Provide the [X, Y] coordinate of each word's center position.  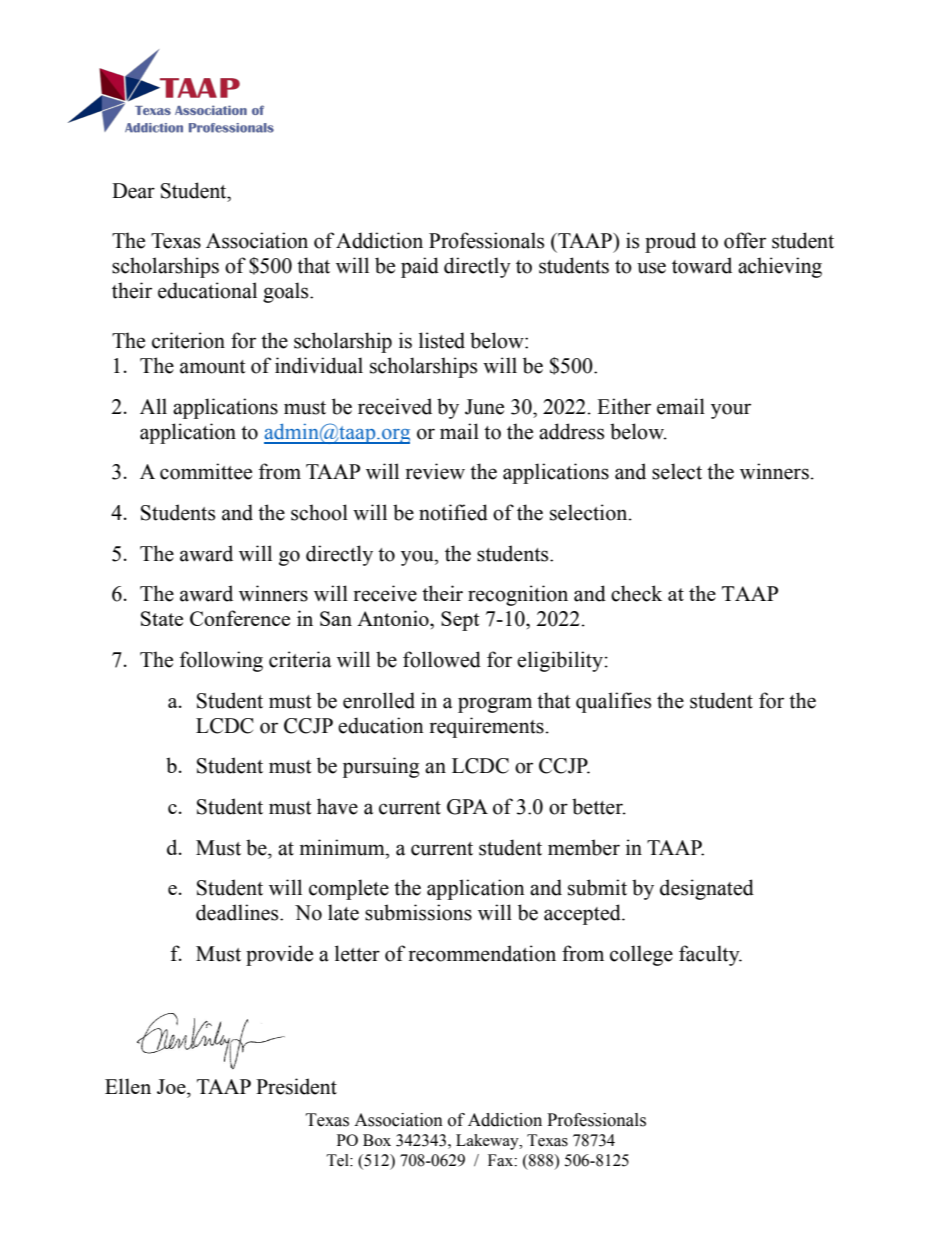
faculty [710, 955]
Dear [133, 191]
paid [420, 267]
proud [670, 242]
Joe [172, 1086]
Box [377, 1140]
